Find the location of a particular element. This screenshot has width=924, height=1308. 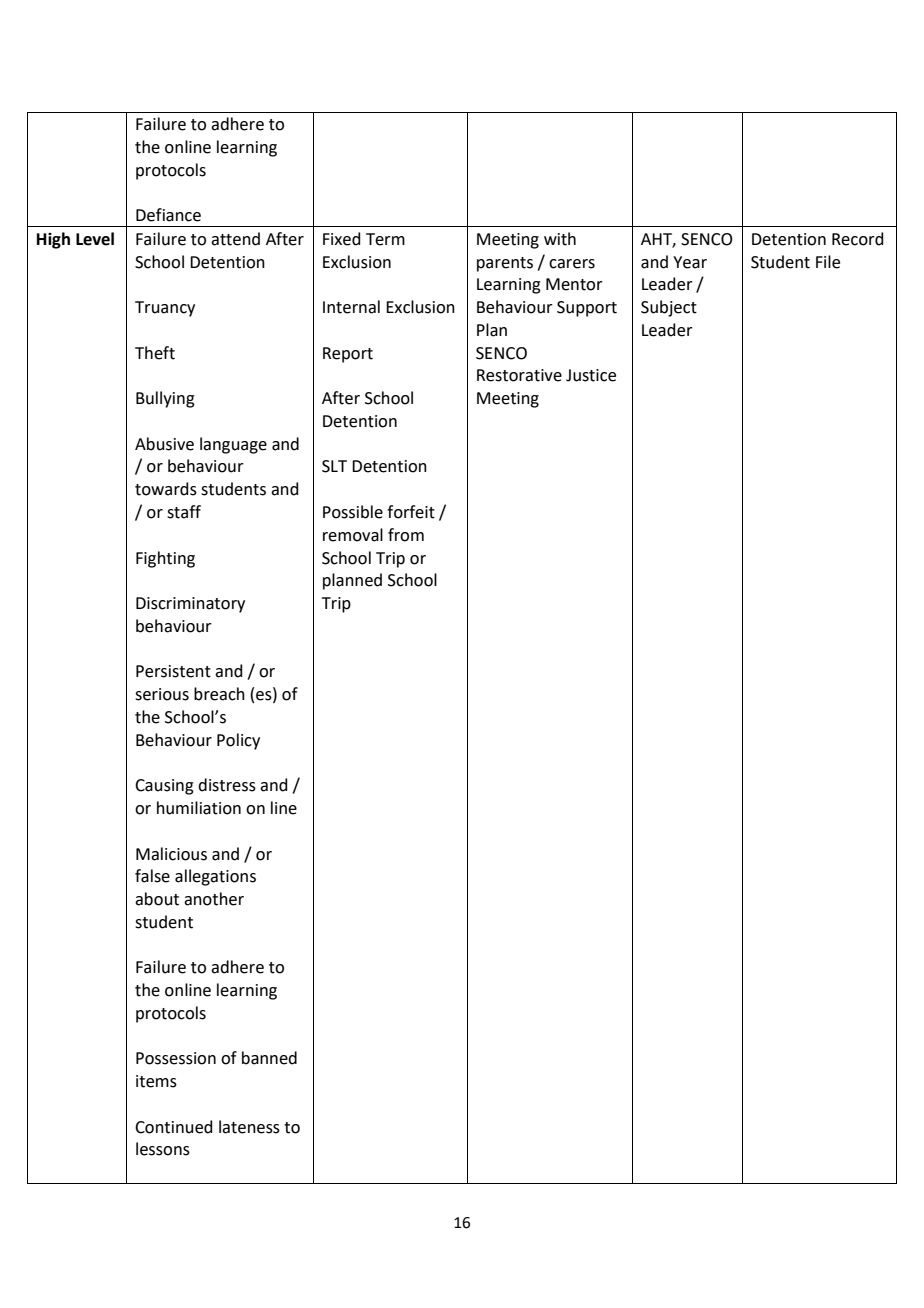

forfeit is located at coordinates (411, 512).
